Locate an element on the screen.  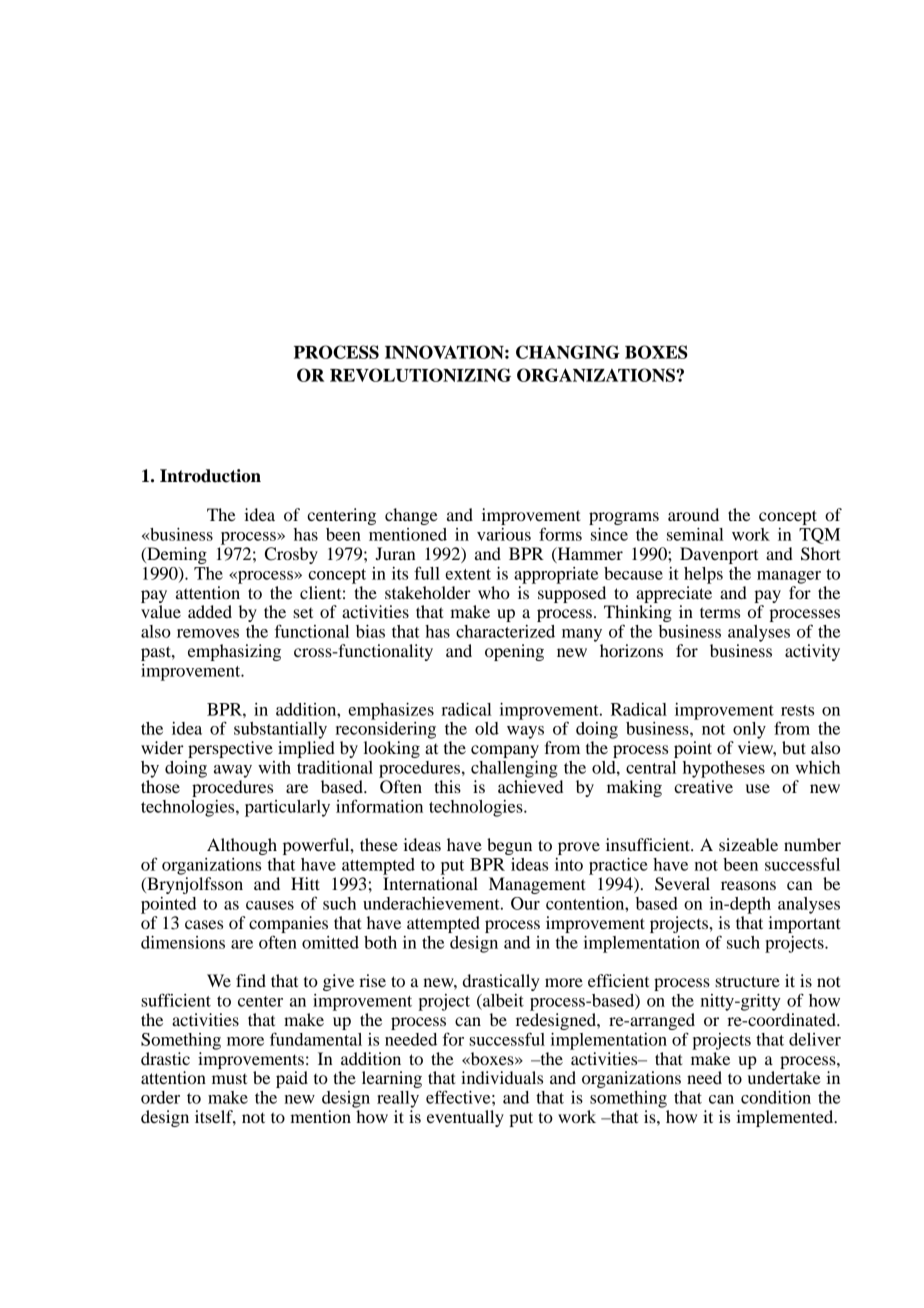
company is located at coordinates (505, 751).
